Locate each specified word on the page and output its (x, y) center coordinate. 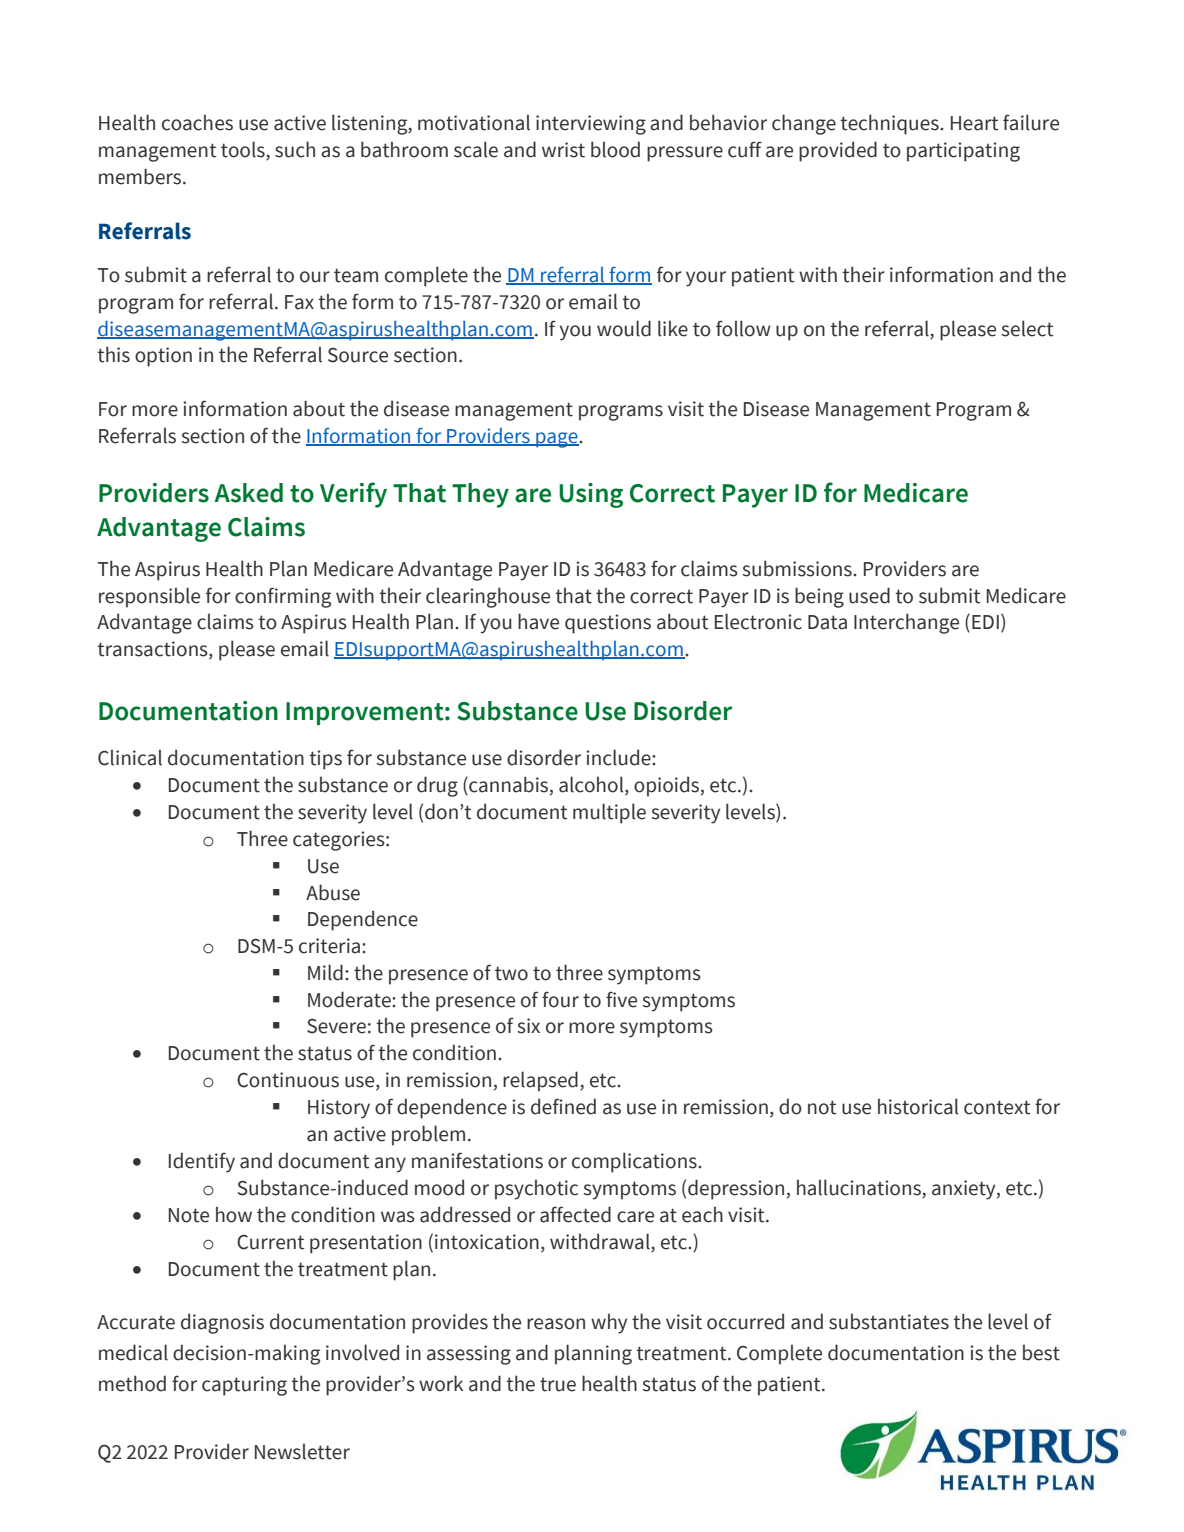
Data (827, 622)
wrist (563, 150)
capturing (244, 1386)
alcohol (592, 785)
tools (244, 150)
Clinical (130, 757)
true (558, 1384)
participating (963, 152)
